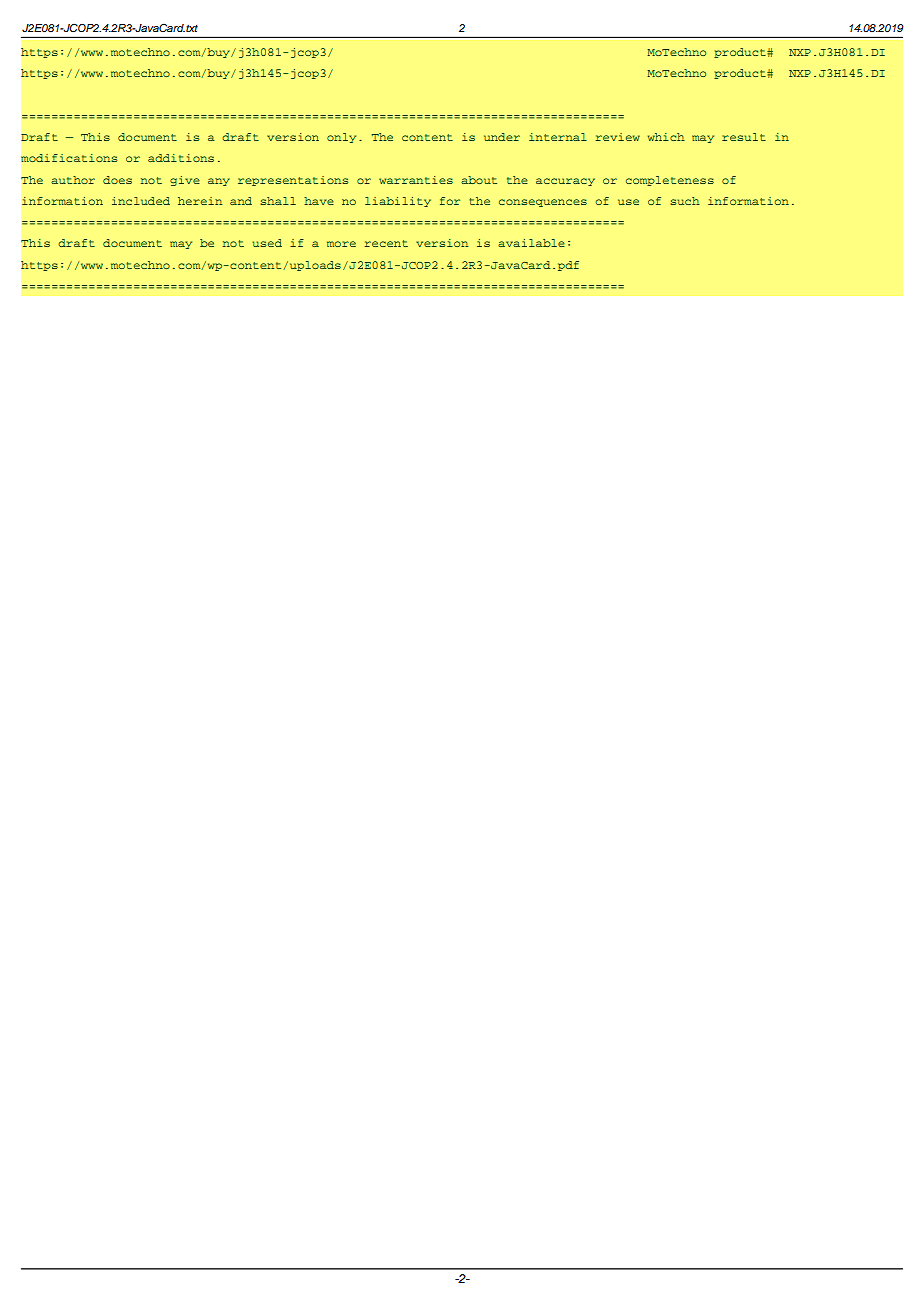 Image resolution: width=924 pixels, height=1308 pixels. Describe the element at coordinates (117, 180) in the screenshot. I see `does` at that location.
